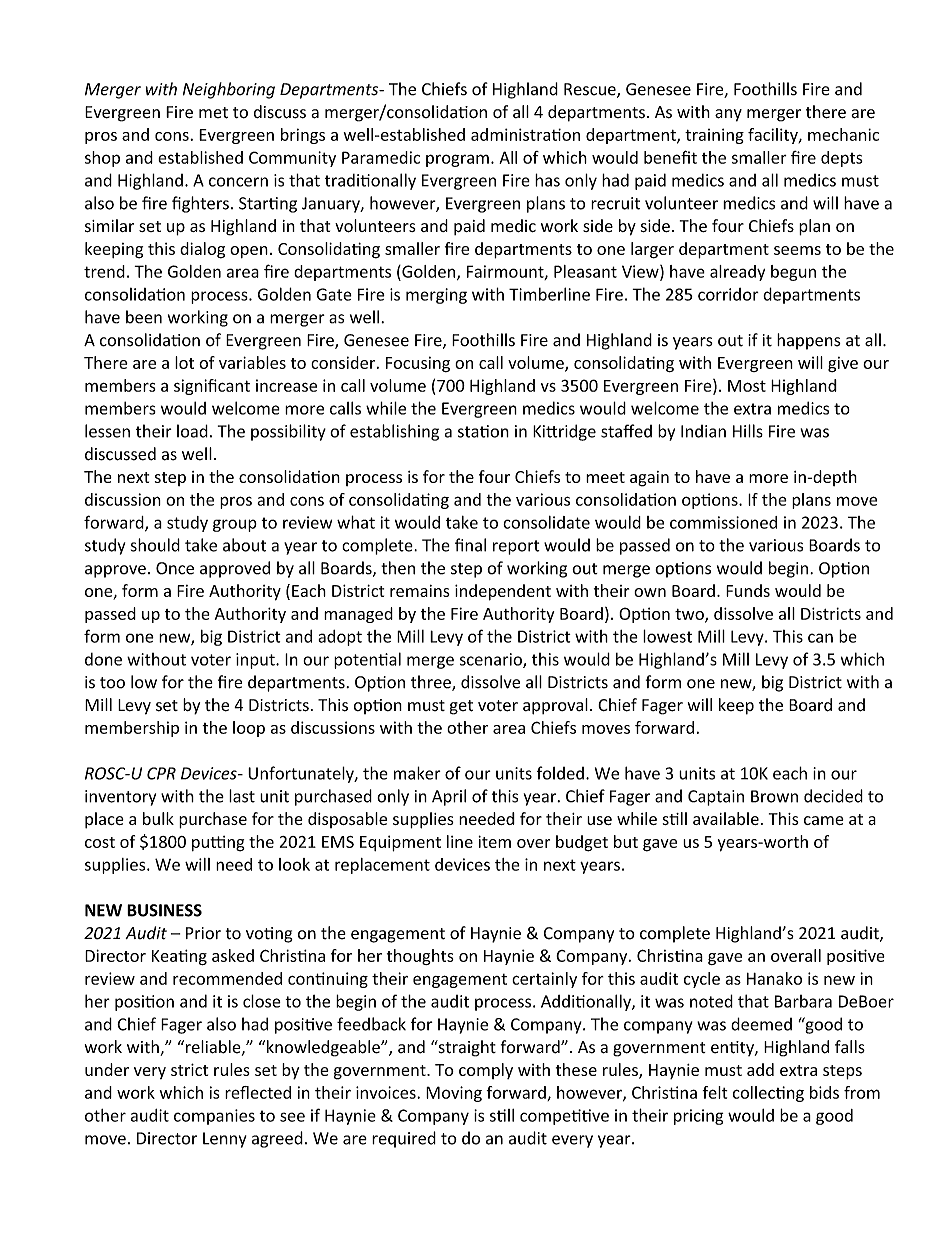  Describe the element at coordinates (454, 1094) in the page. I see `Moving` at that location.
